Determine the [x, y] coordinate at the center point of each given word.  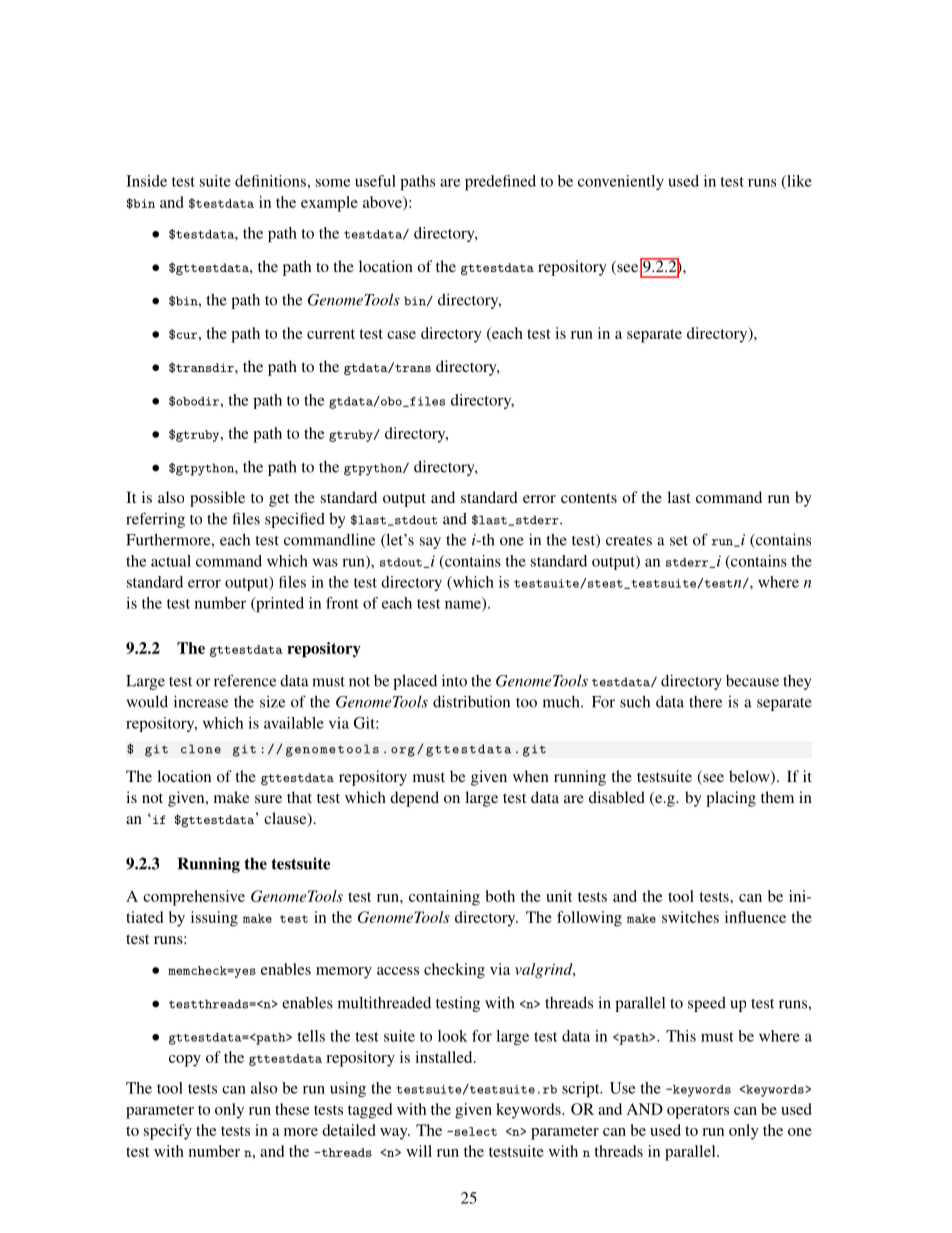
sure [268, 799]
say [430, 543]
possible [217, 499]
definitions [270, 181]
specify [168, 1132]
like [798, 182]
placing [731, 799]
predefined [500, 182]
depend [414, 799]
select [474, 1131]
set [679, 541]
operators [698, 1112]
